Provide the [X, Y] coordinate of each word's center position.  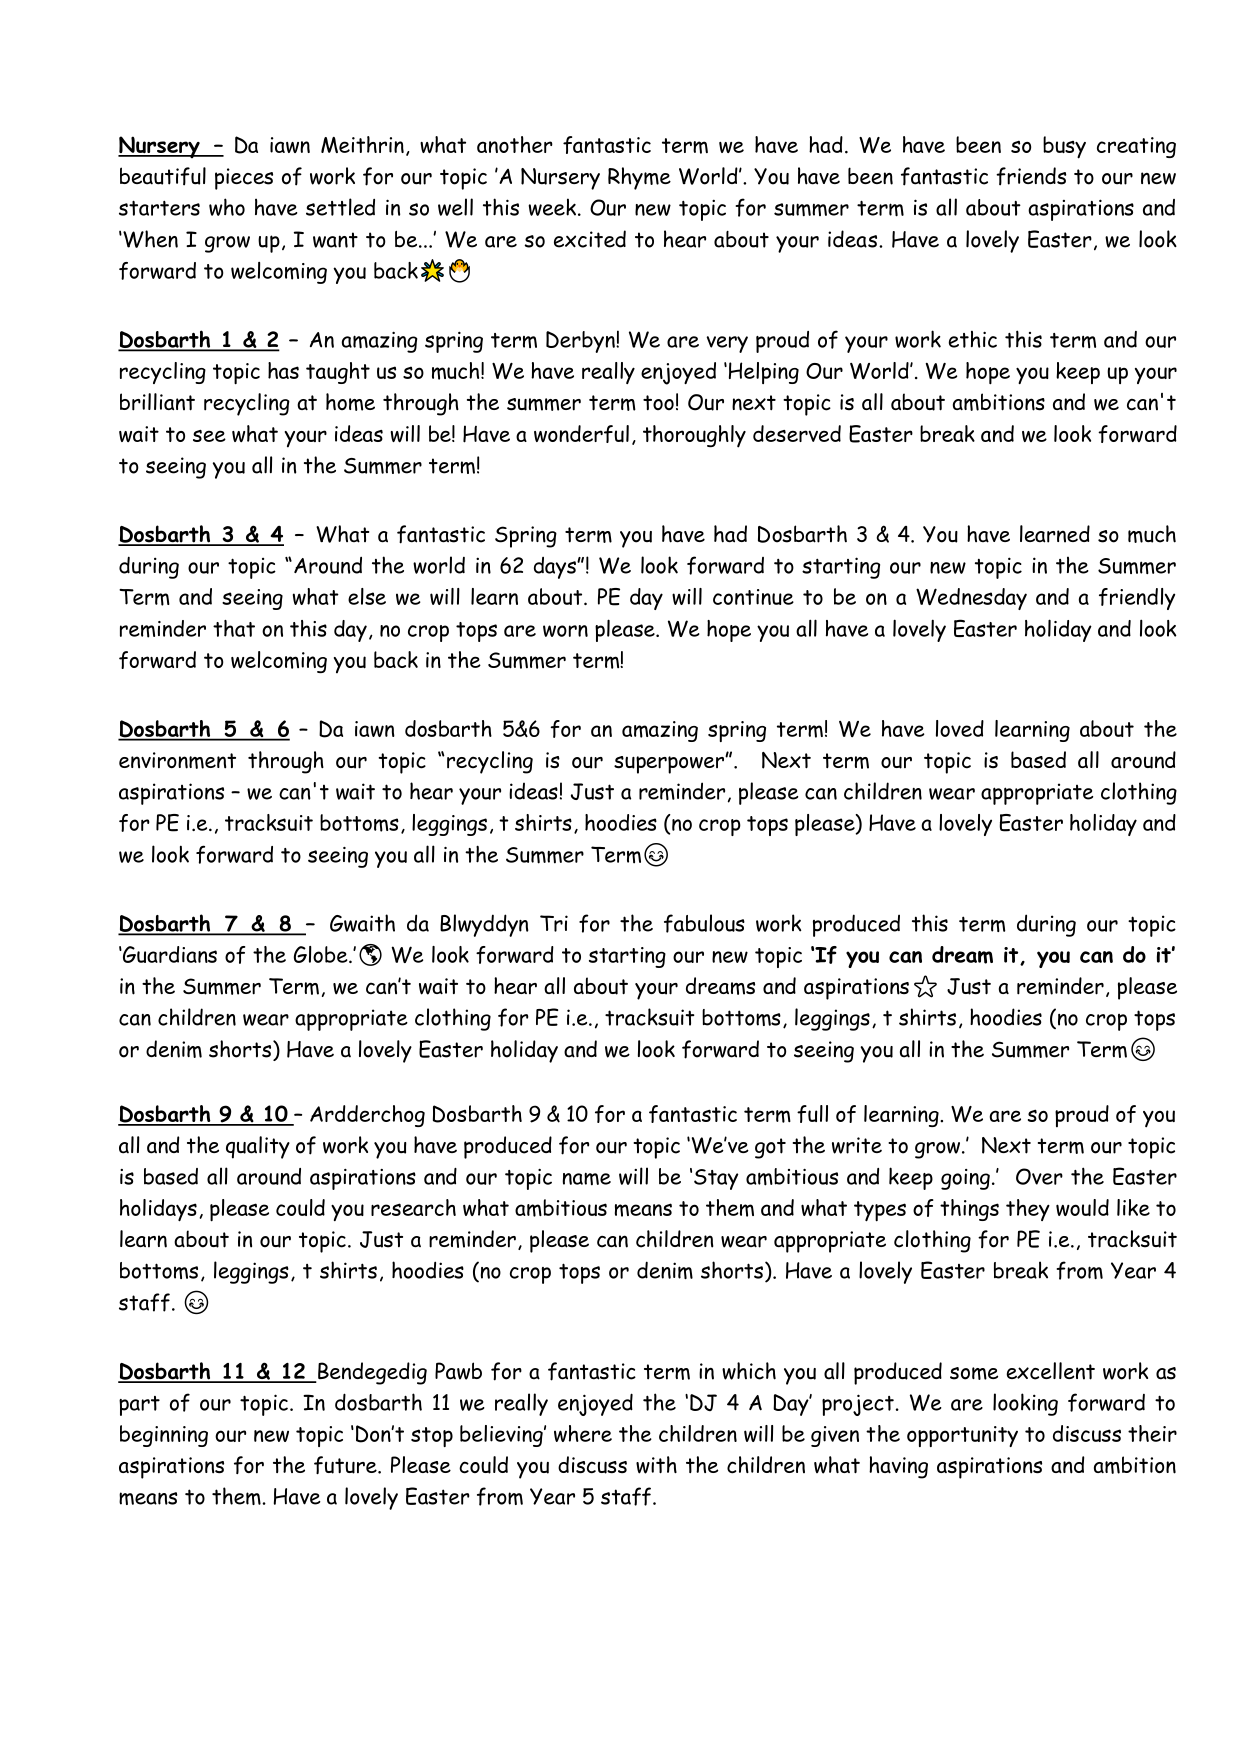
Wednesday [971, 599]
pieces [244, 179]
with [656, 1465]
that [234, 628]
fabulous [704, 923]
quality [258, 1147]
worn [565, 631]
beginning [164, 1436]
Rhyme [639, 178]
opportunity [962, 1436]
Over [1039, 1176]
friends [1031, 176]
